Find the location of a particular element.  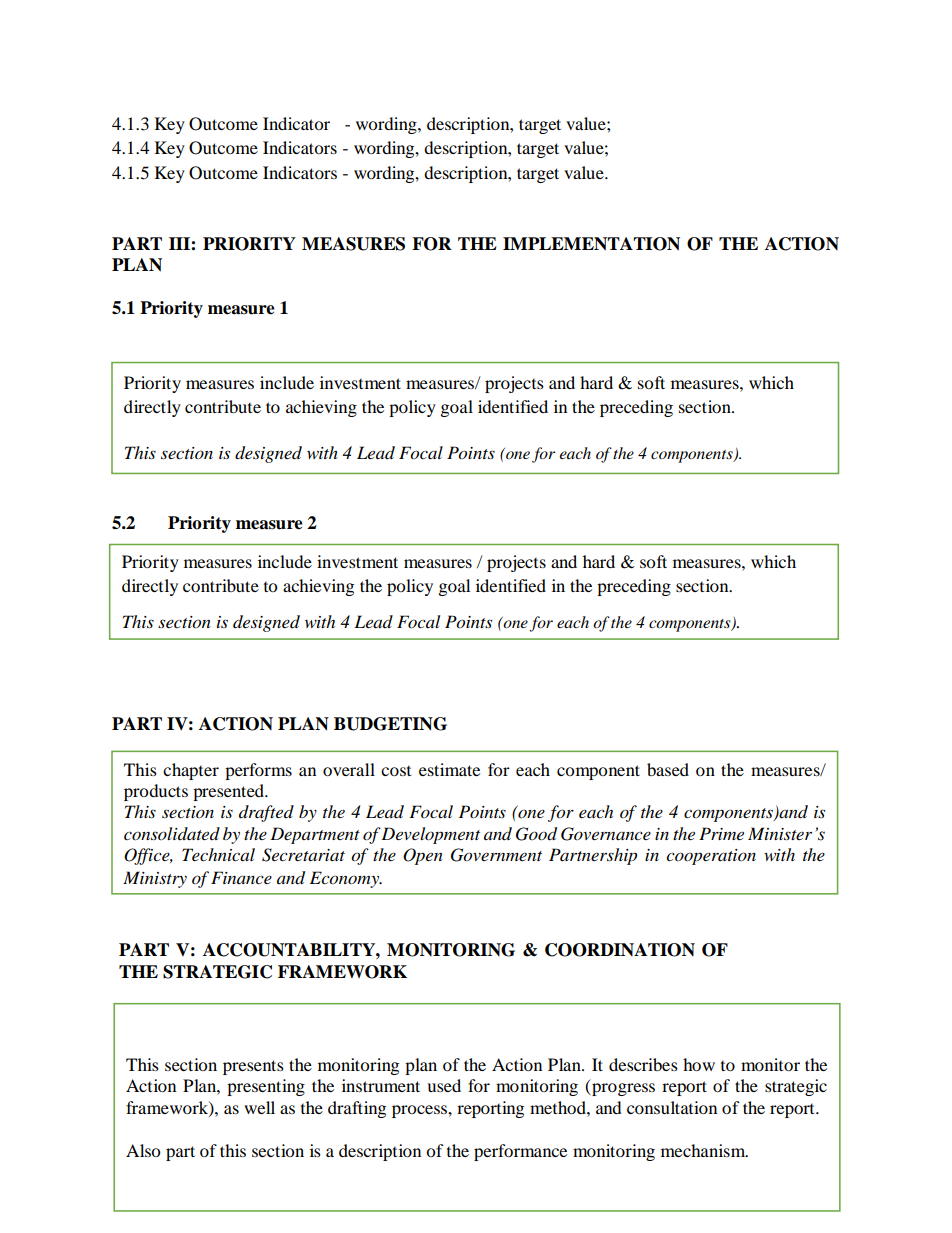

Development is located at coordinates (430, 835).
